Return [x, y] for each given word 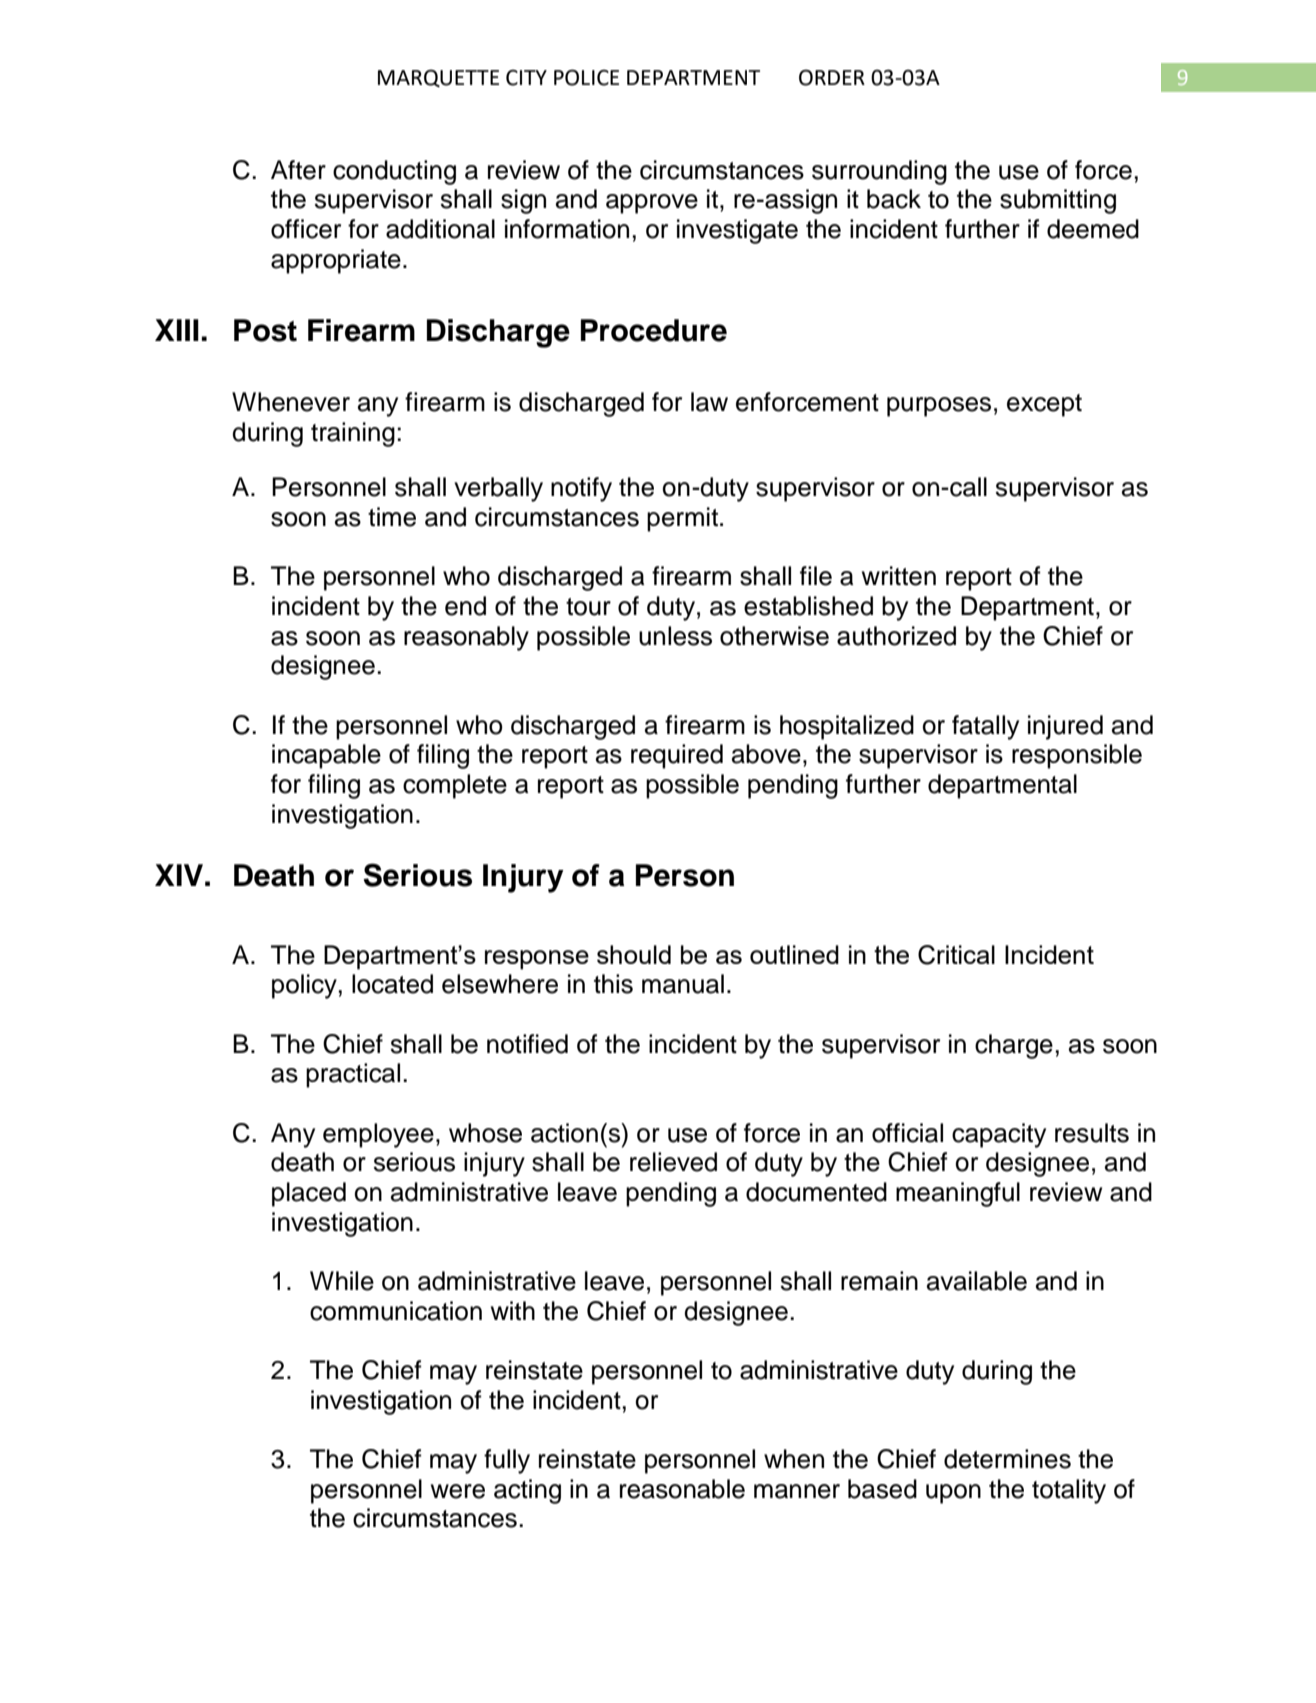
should [634, 954]
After [298, 170]
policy [304, 986]
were [458, 1491]
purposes [939, 407]
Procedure [654, 330]
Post [265, 330]
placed [309, 1194]
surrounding [879, 172]
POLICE [586, 77]
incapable [326, 756]
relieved [673, 1162]
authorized [896, 636]
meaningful [958, 1194]
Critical [956, 955]
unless [675, 636]
